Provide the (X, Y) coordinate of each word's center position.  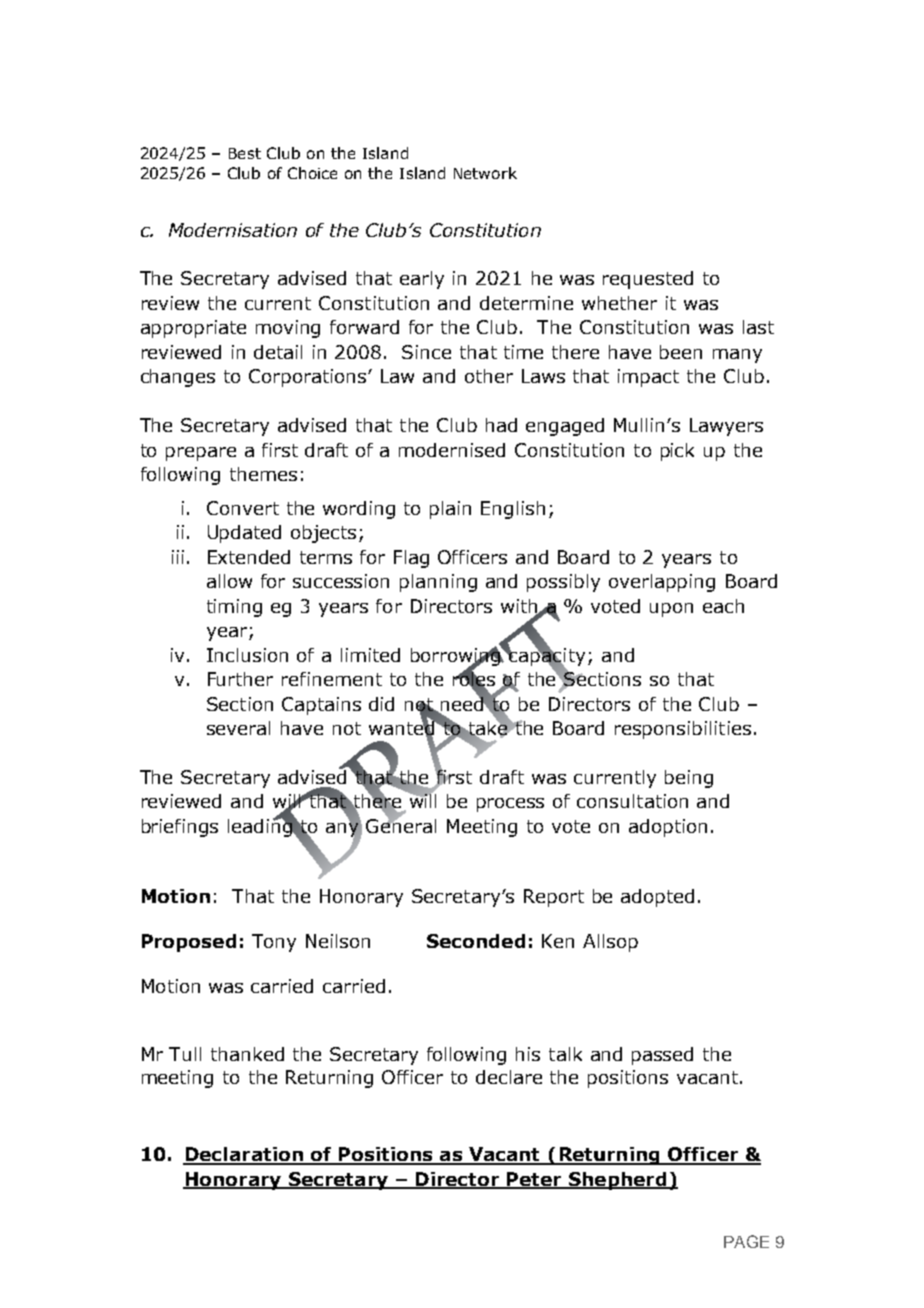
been (681, 352)
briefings (180, 828)
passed (662, 1056)
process (510, 805)
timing (234, 608)
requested (648, 280)
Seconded (476, 941)
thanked (247, 1054)
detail (278, 352)
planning (438, 583)
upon (671, 610)
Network (485, 173)
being (689, 779)
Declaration (244, 1155)
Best (245, 153)
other (489, 376)
